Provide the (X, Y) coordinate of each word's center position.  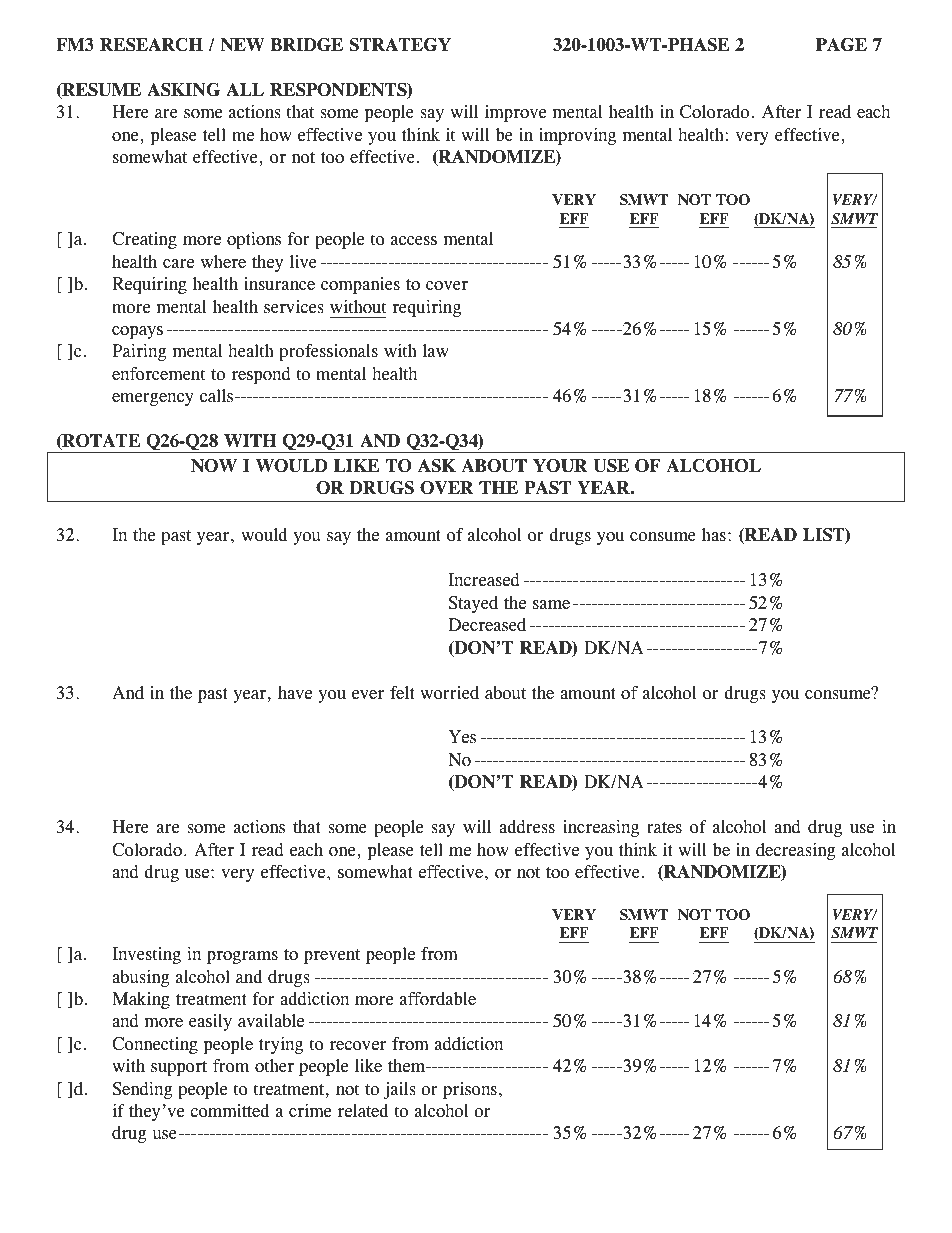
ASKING (183, 90)
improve (515, 113)
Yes (462, 737)
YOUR (560, 466)
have (295, 693)
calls (218, 396)
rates (664, 828)
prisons (470, 1090)
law (436, 351)
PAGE (841, 45)
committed (229, 1111)
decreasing (795, 851)
